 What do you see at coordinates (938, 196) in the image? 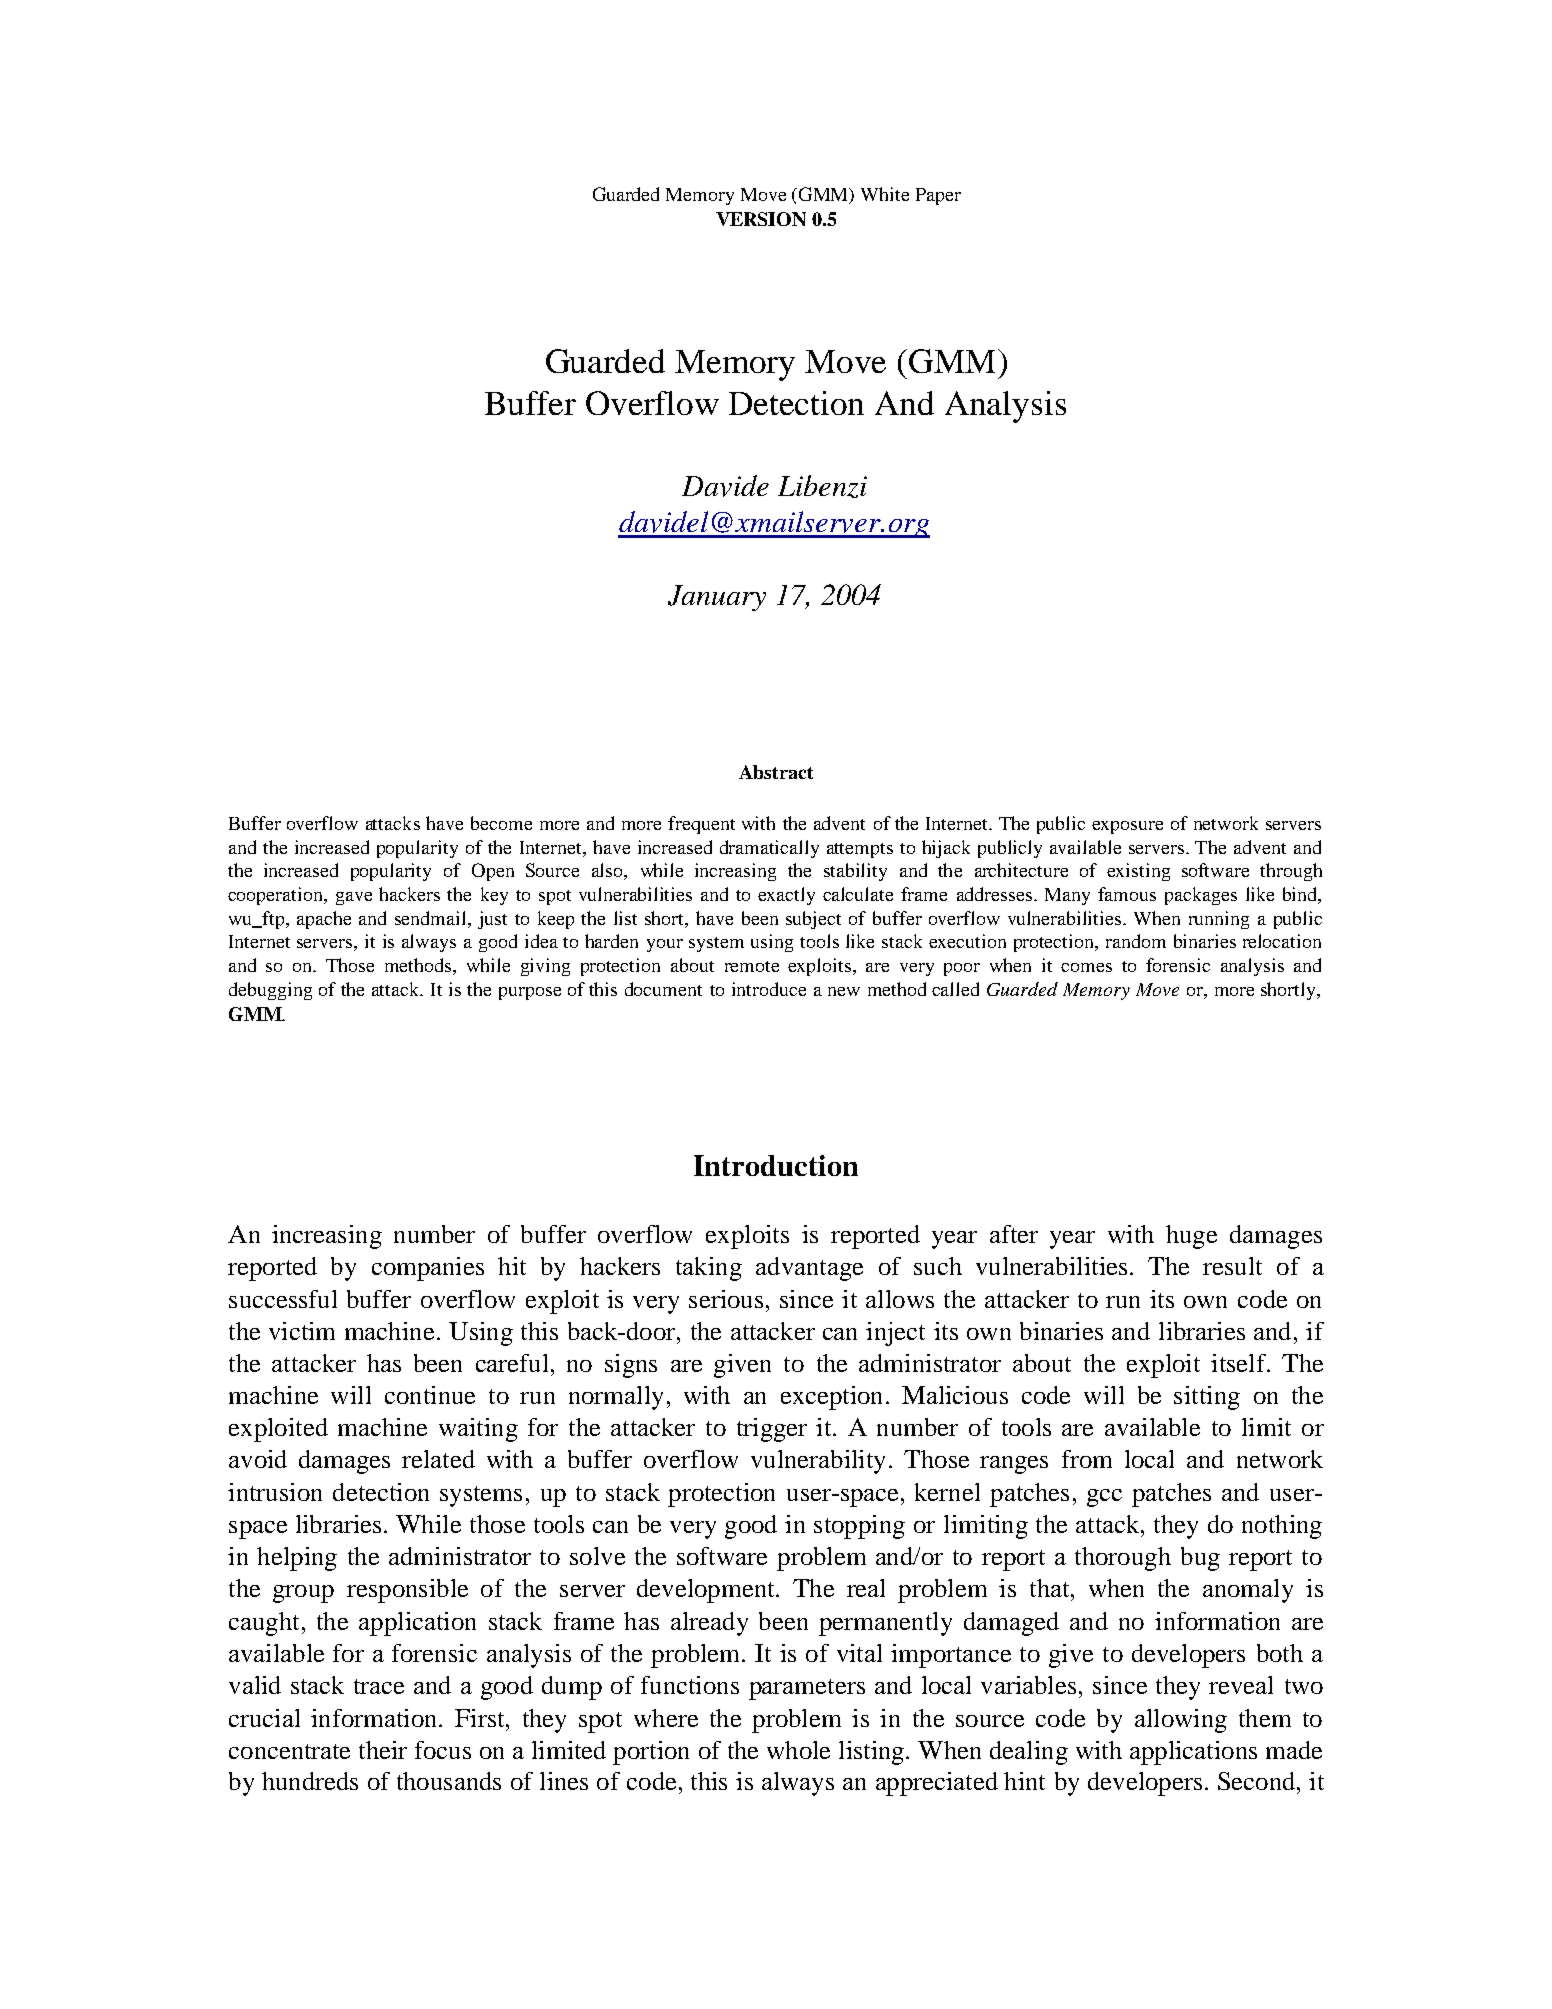
I see `Paper` at bounding box center [938, 196].
